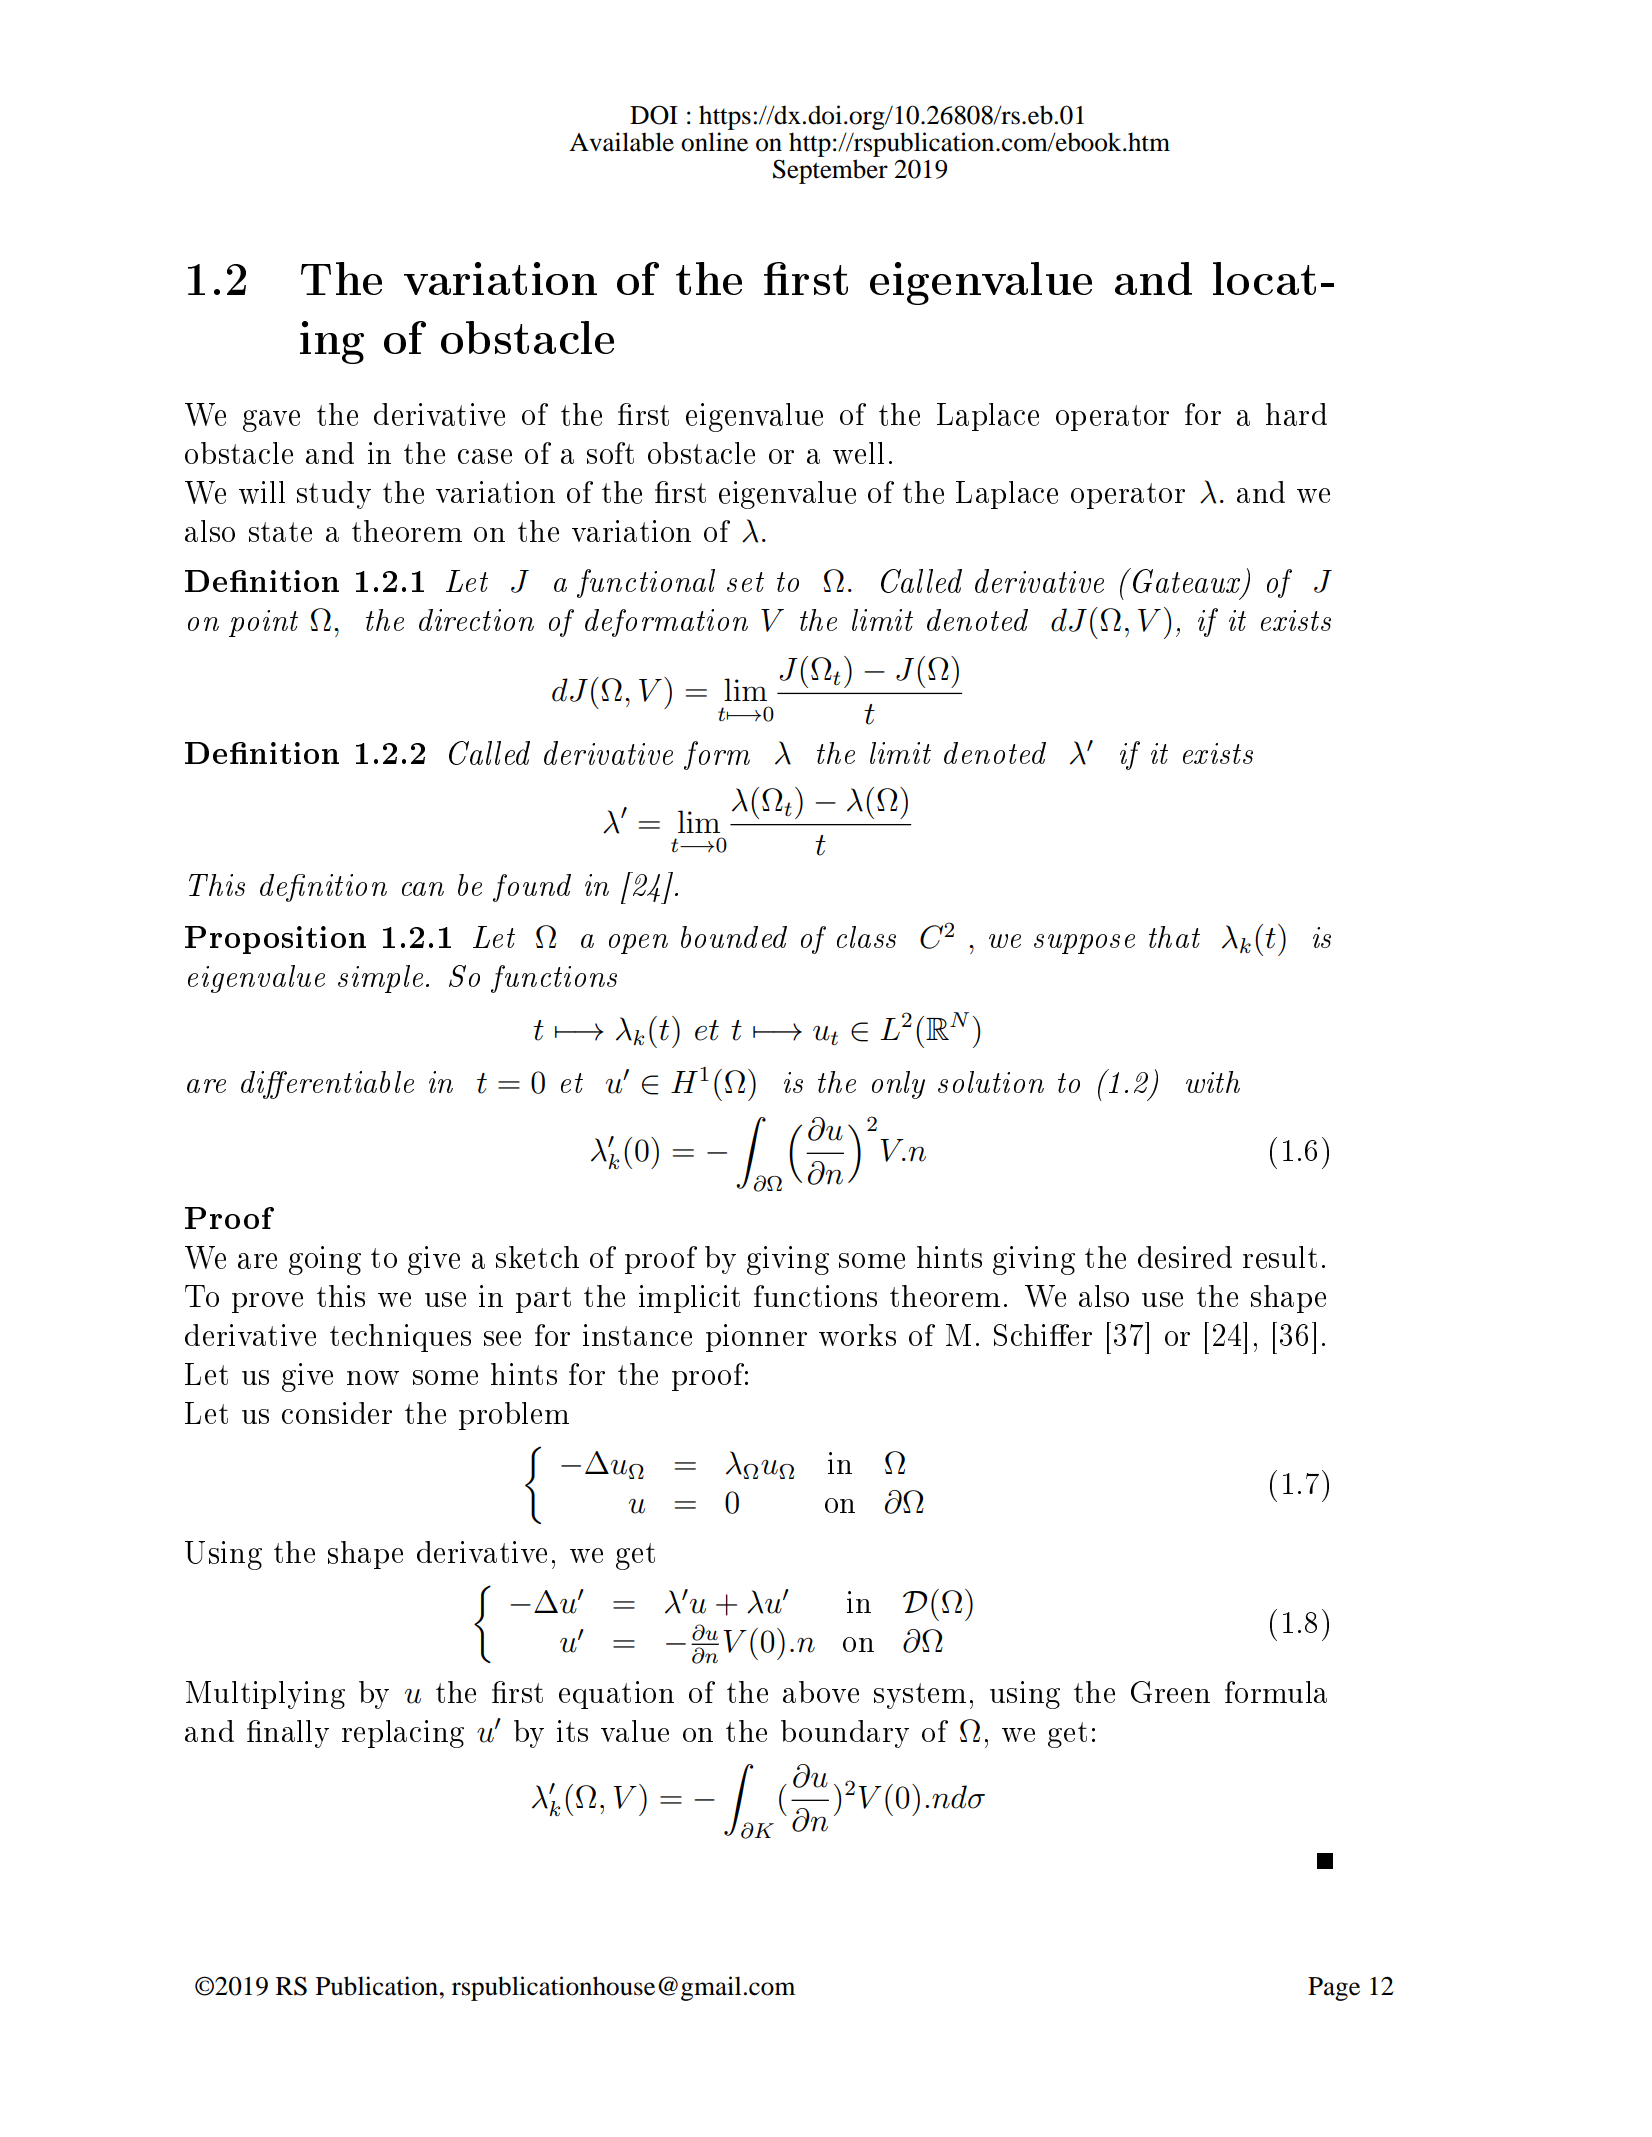  Describe the element at coordinates (1174, 937) in the screenshot. I see `that` at that location.
